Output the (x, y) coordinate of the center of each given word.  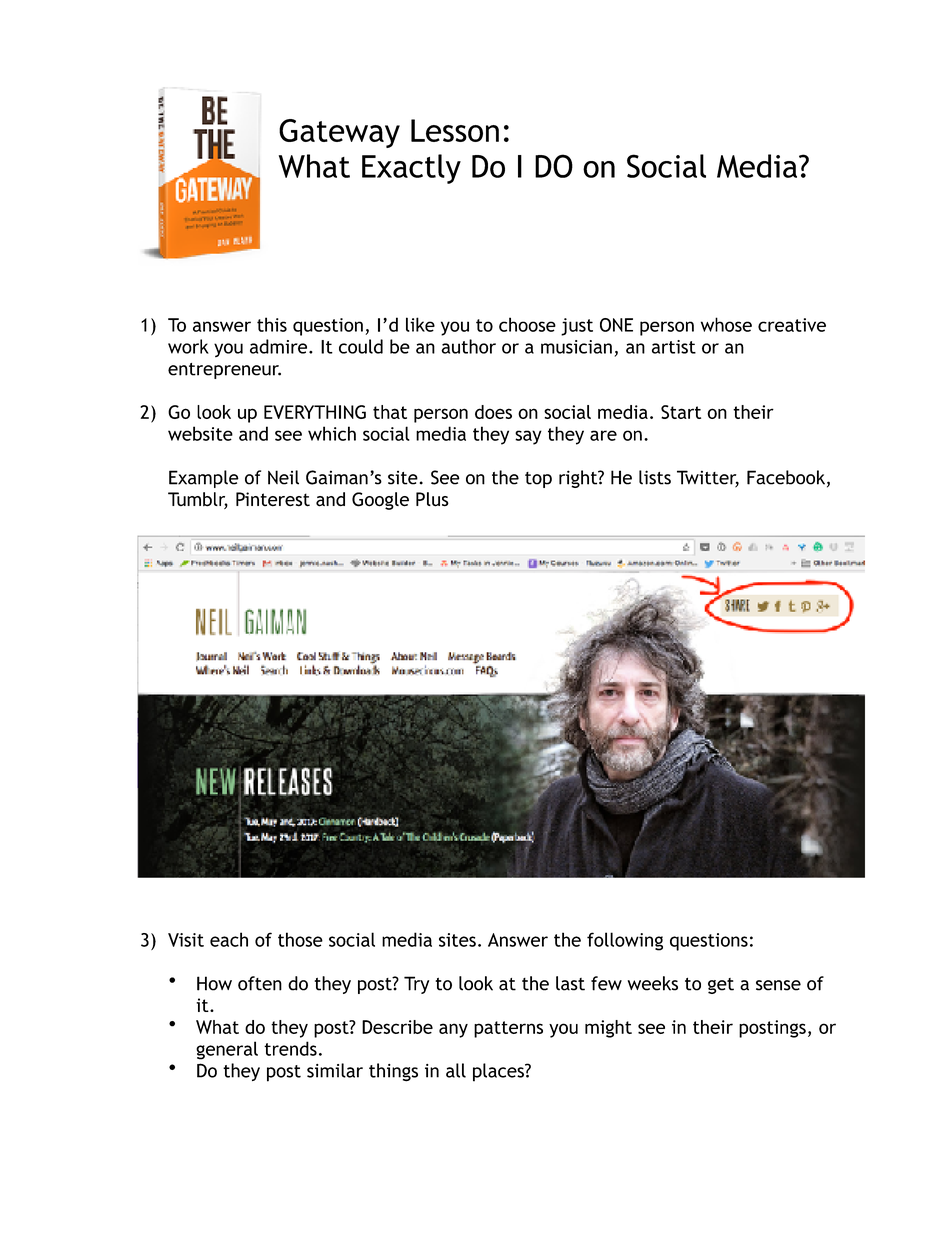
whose (726, 324)
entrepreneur (224, 371)
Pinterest (273, 499)
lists (655, 477)
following (625, 941)
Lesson (455, 130)
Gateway (339, 133)
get (721, 986)
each (229, 939)
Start (681, 412)
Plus (432, 499)
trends (290, 1048)
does (493, 412)
